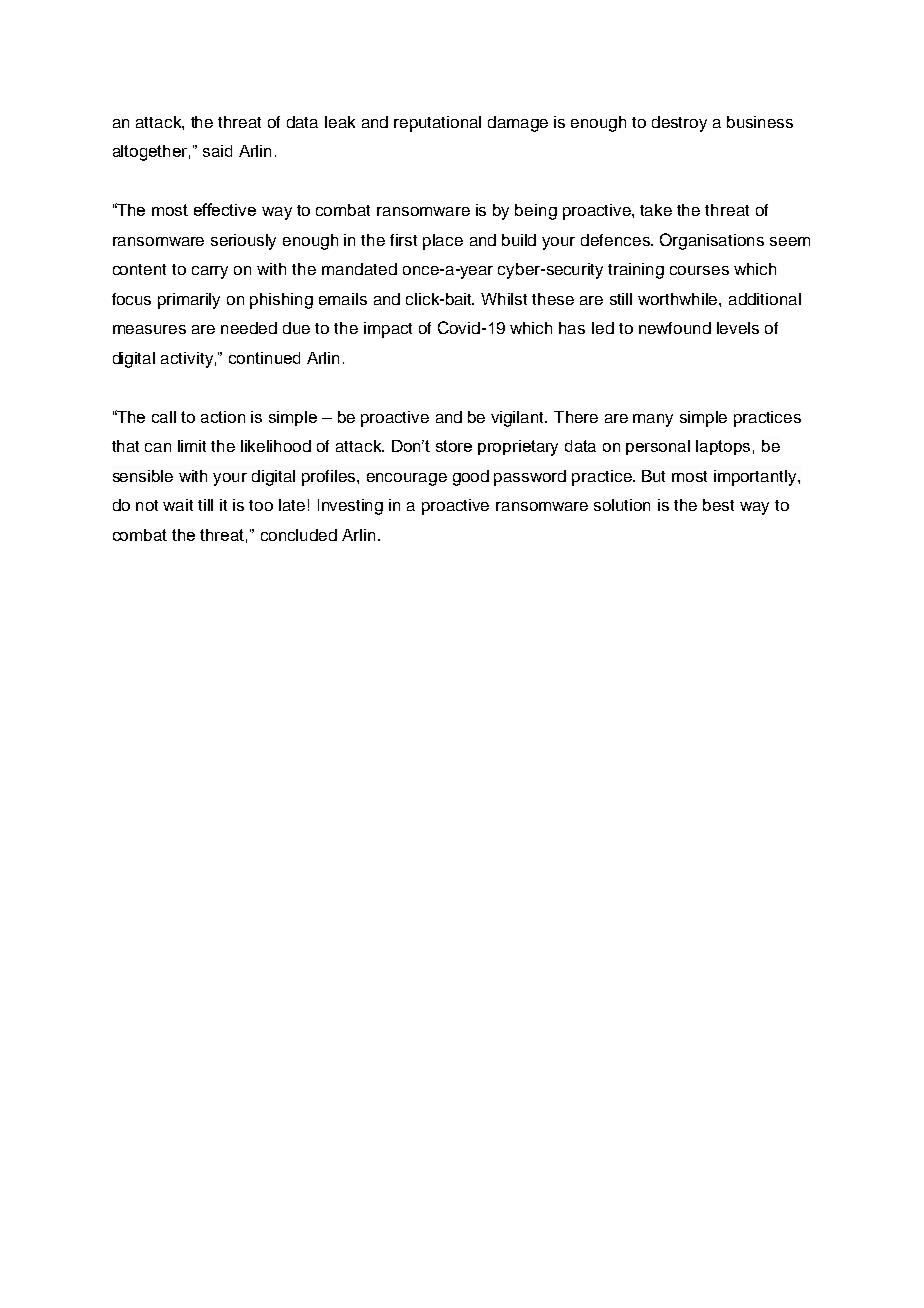  I want to click on reputational, so click(437, 124).
